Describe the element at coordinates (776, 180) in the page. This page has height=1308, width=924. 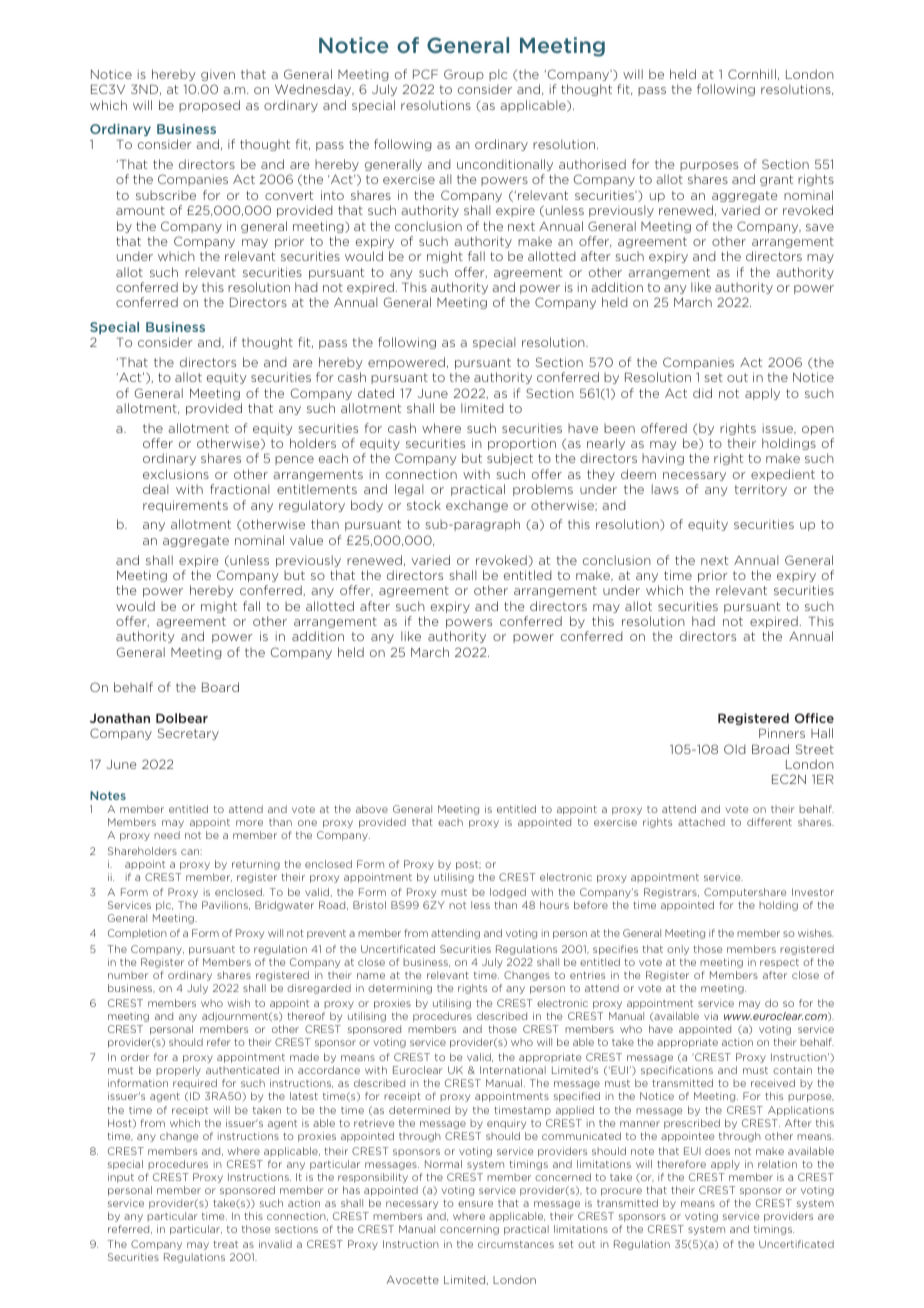
I see `grant` at that location.
